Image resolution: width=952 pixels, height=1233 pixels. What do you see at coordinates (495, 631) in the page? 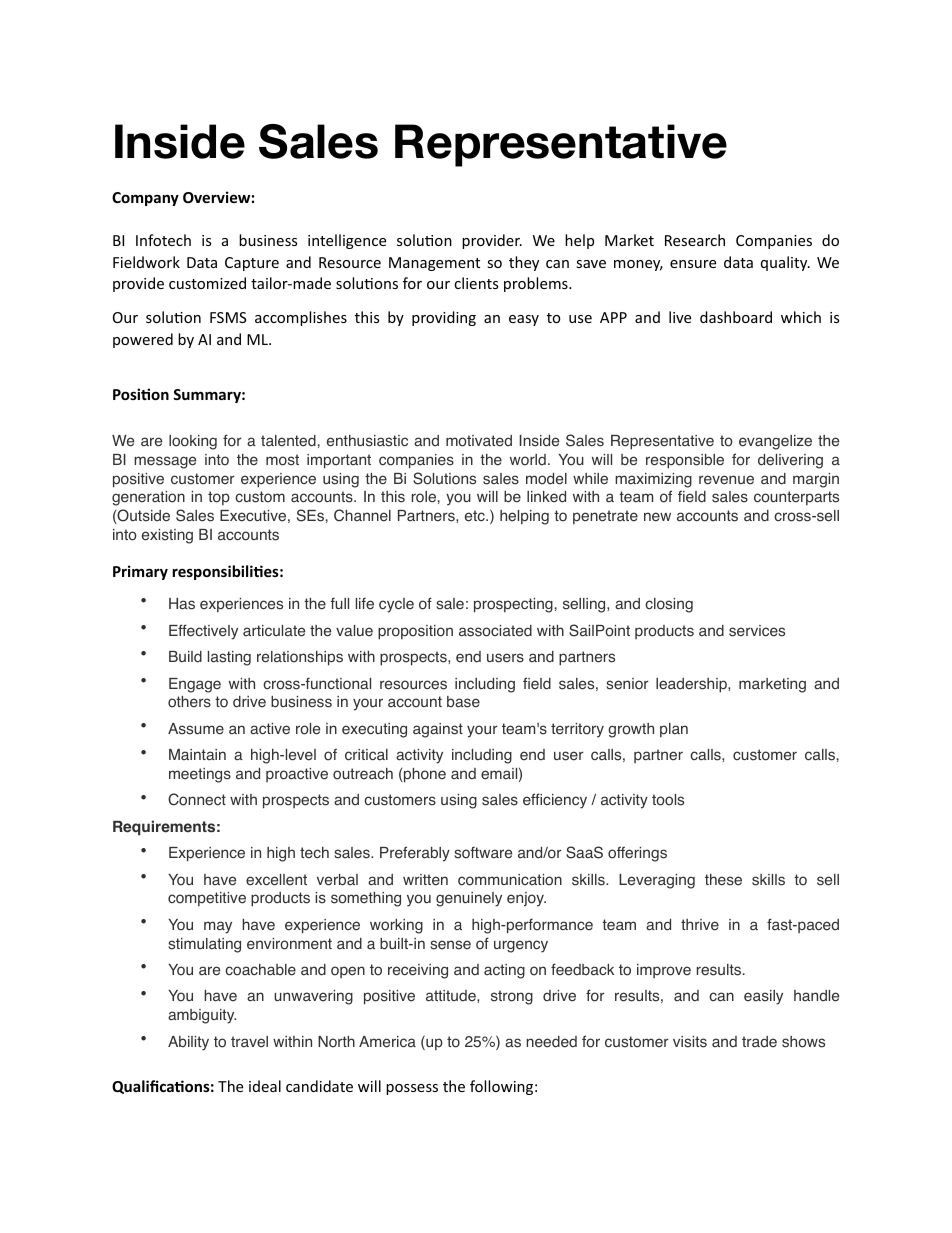
I see `associated` at bounding box center [495, 631].
